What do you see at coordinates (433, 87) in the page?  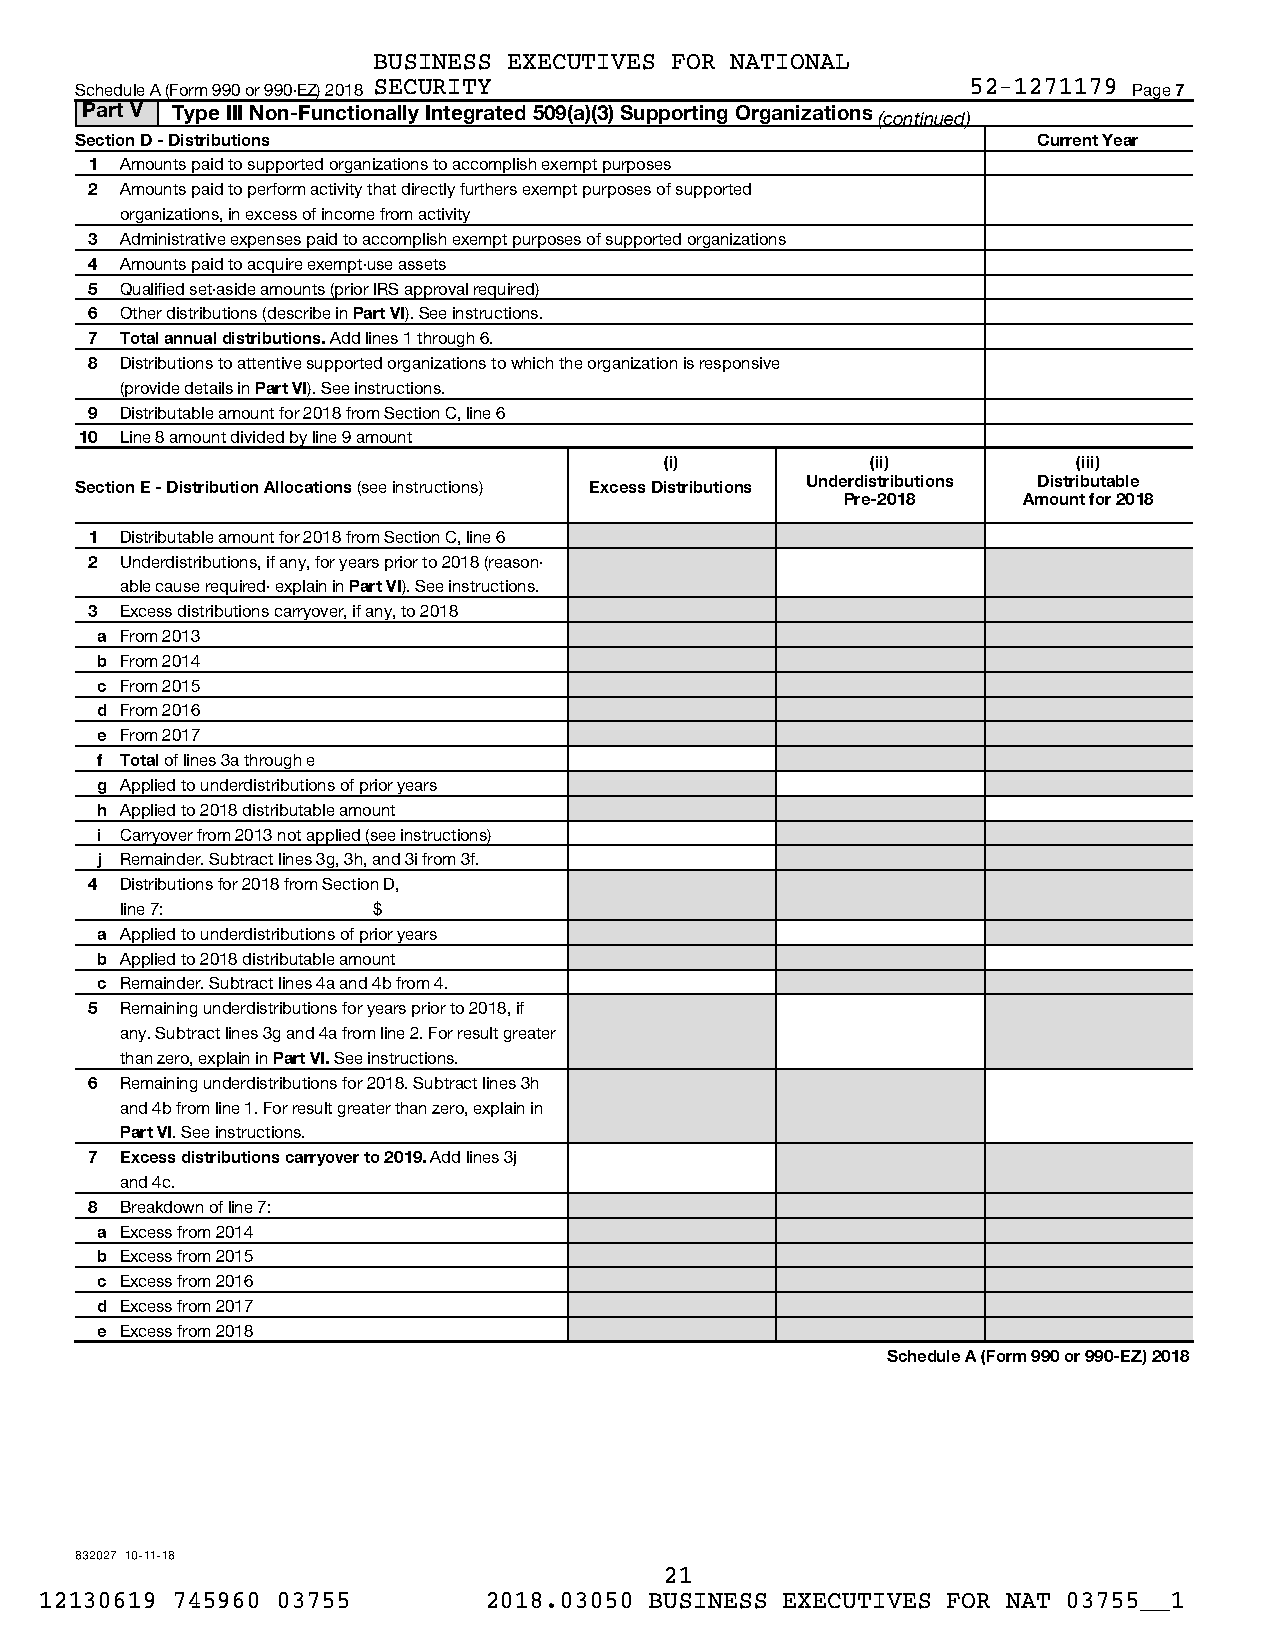 I see `SECURITY` at bounding box center [433, 87].
